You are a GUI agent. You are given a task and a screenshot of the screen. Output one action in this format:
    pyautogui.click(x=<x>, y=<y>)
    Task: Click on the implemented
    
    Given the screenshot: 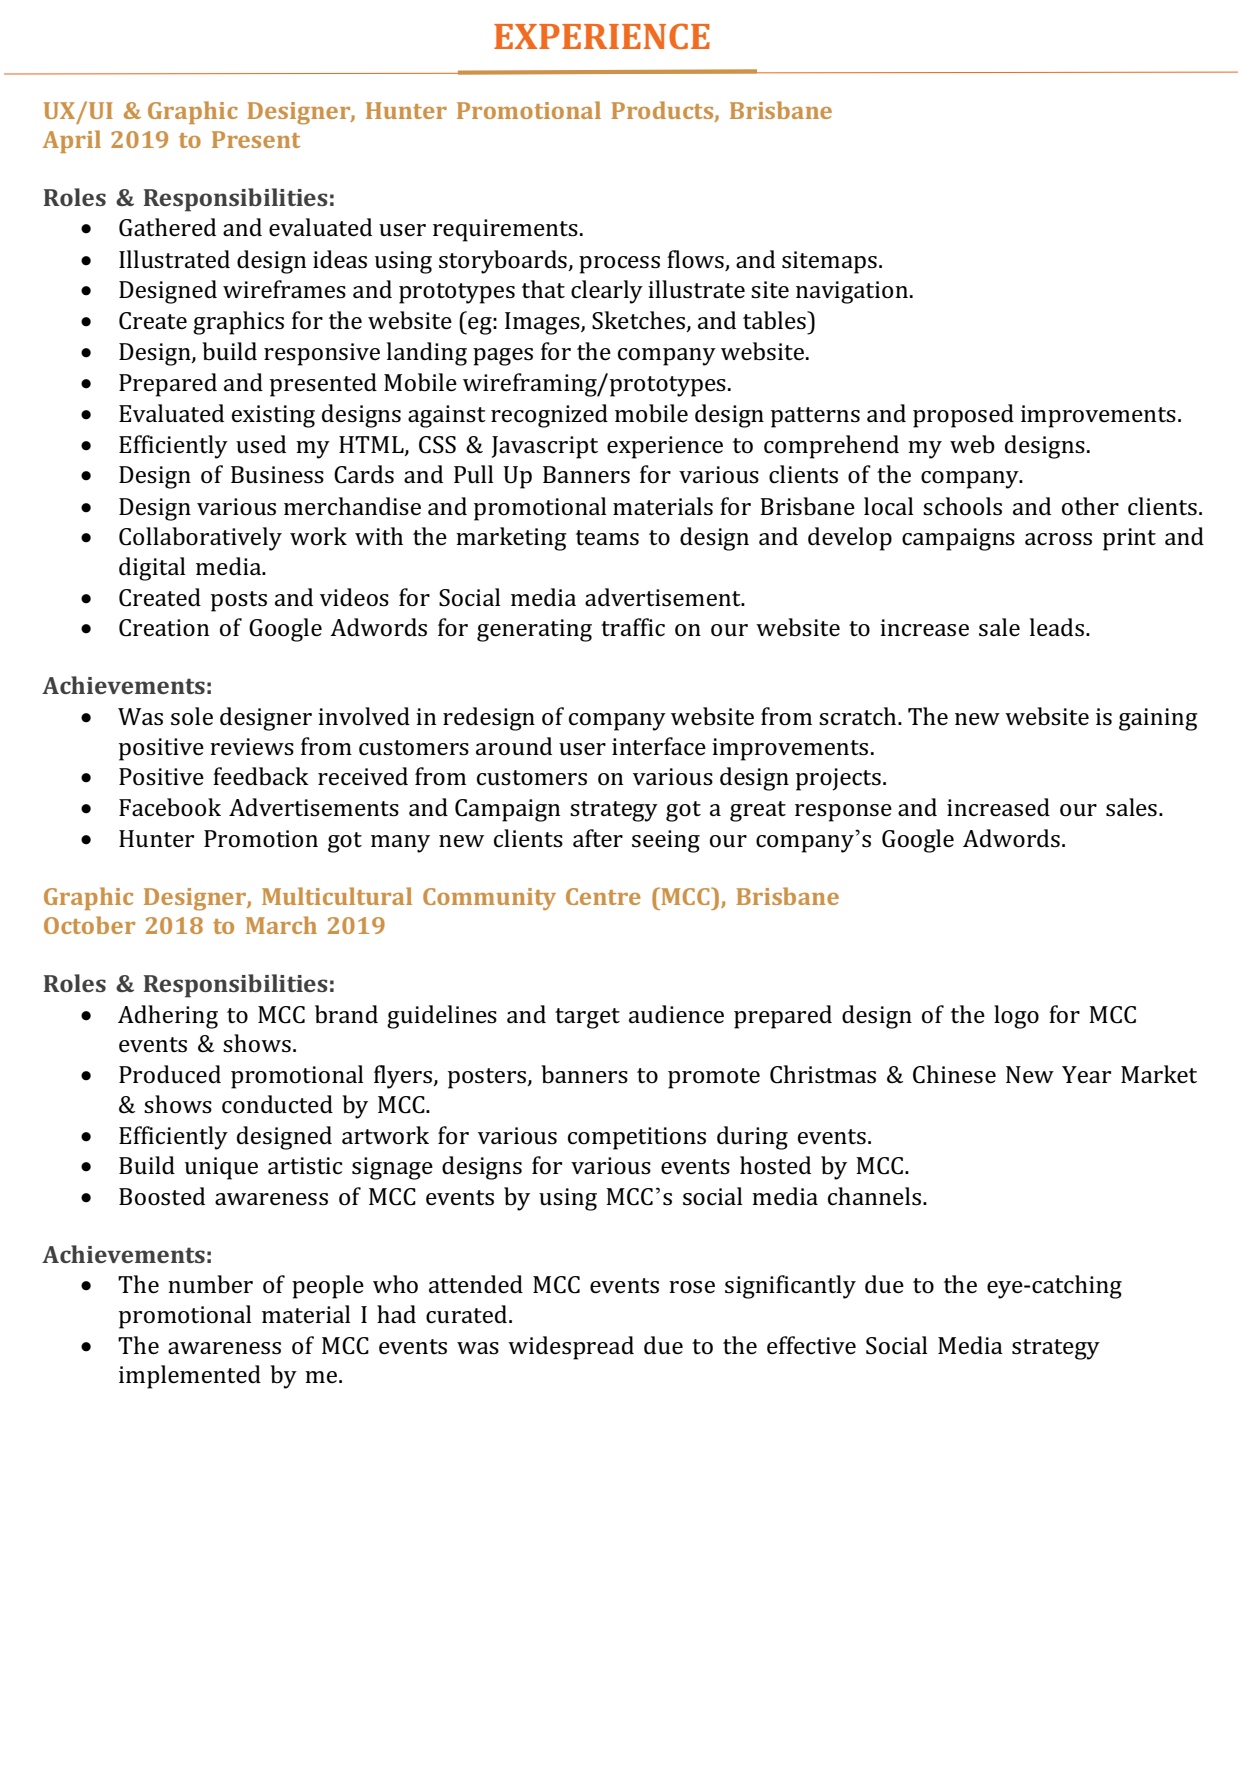 What is the action you would take?
    pyautogui.click(x=190, y=1377)
